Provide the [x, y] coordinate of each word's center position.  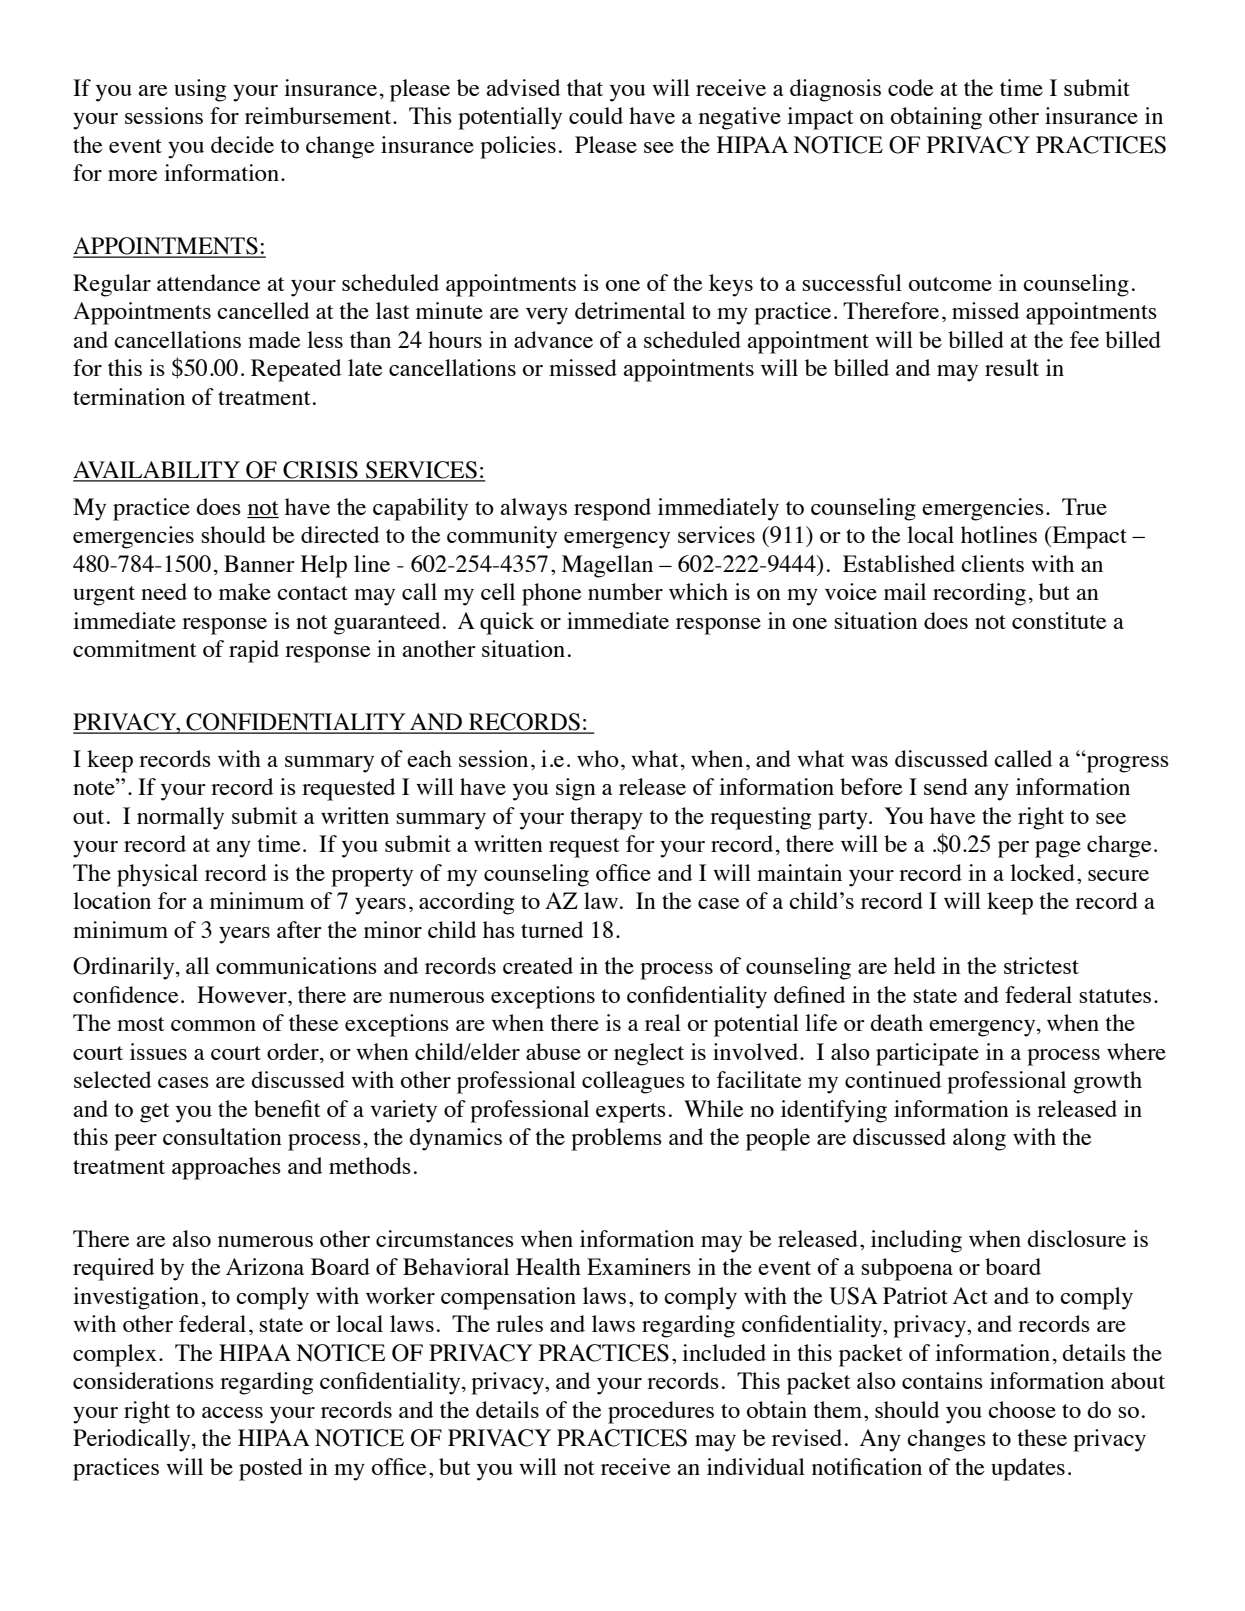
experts [631, 1113]
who [598, 758]
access [232, 1412]
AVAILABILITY [157, 471]
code [910, 87]
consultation [222, 1136]
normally [180, 818]
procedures [661, 1412]
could [596, 115]
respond [612, 509]
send [946, 786]
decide [242, 144]
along [979, 1139]
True [1084, 506]
